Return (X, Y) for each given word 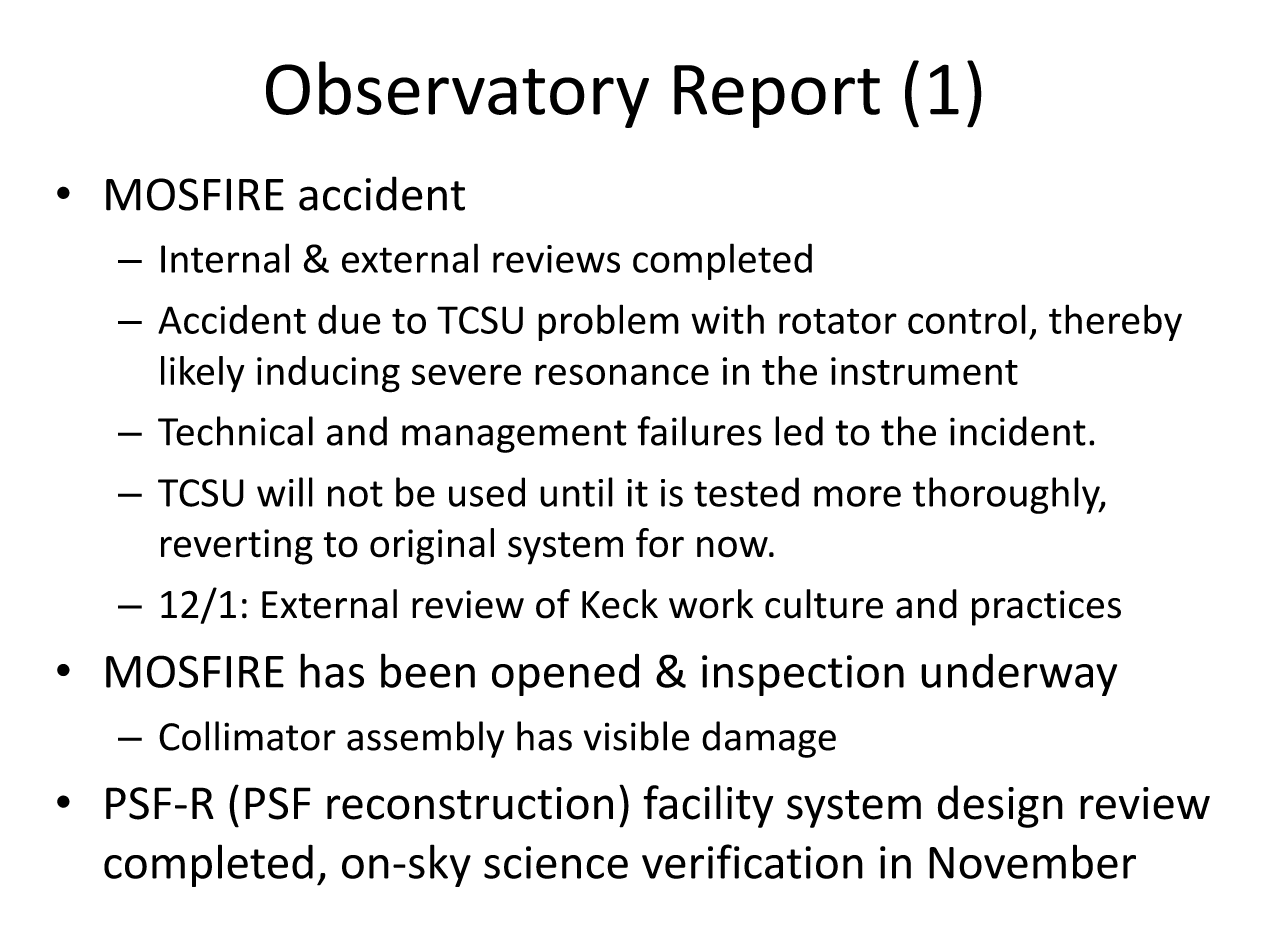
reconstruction (470, 803)
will (285, 492)
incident (1018, 431)
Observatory (457, 94)
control (967, 319)
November (1032, 861)
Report (777, 96)
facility (708, 806)
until (576, 492)
